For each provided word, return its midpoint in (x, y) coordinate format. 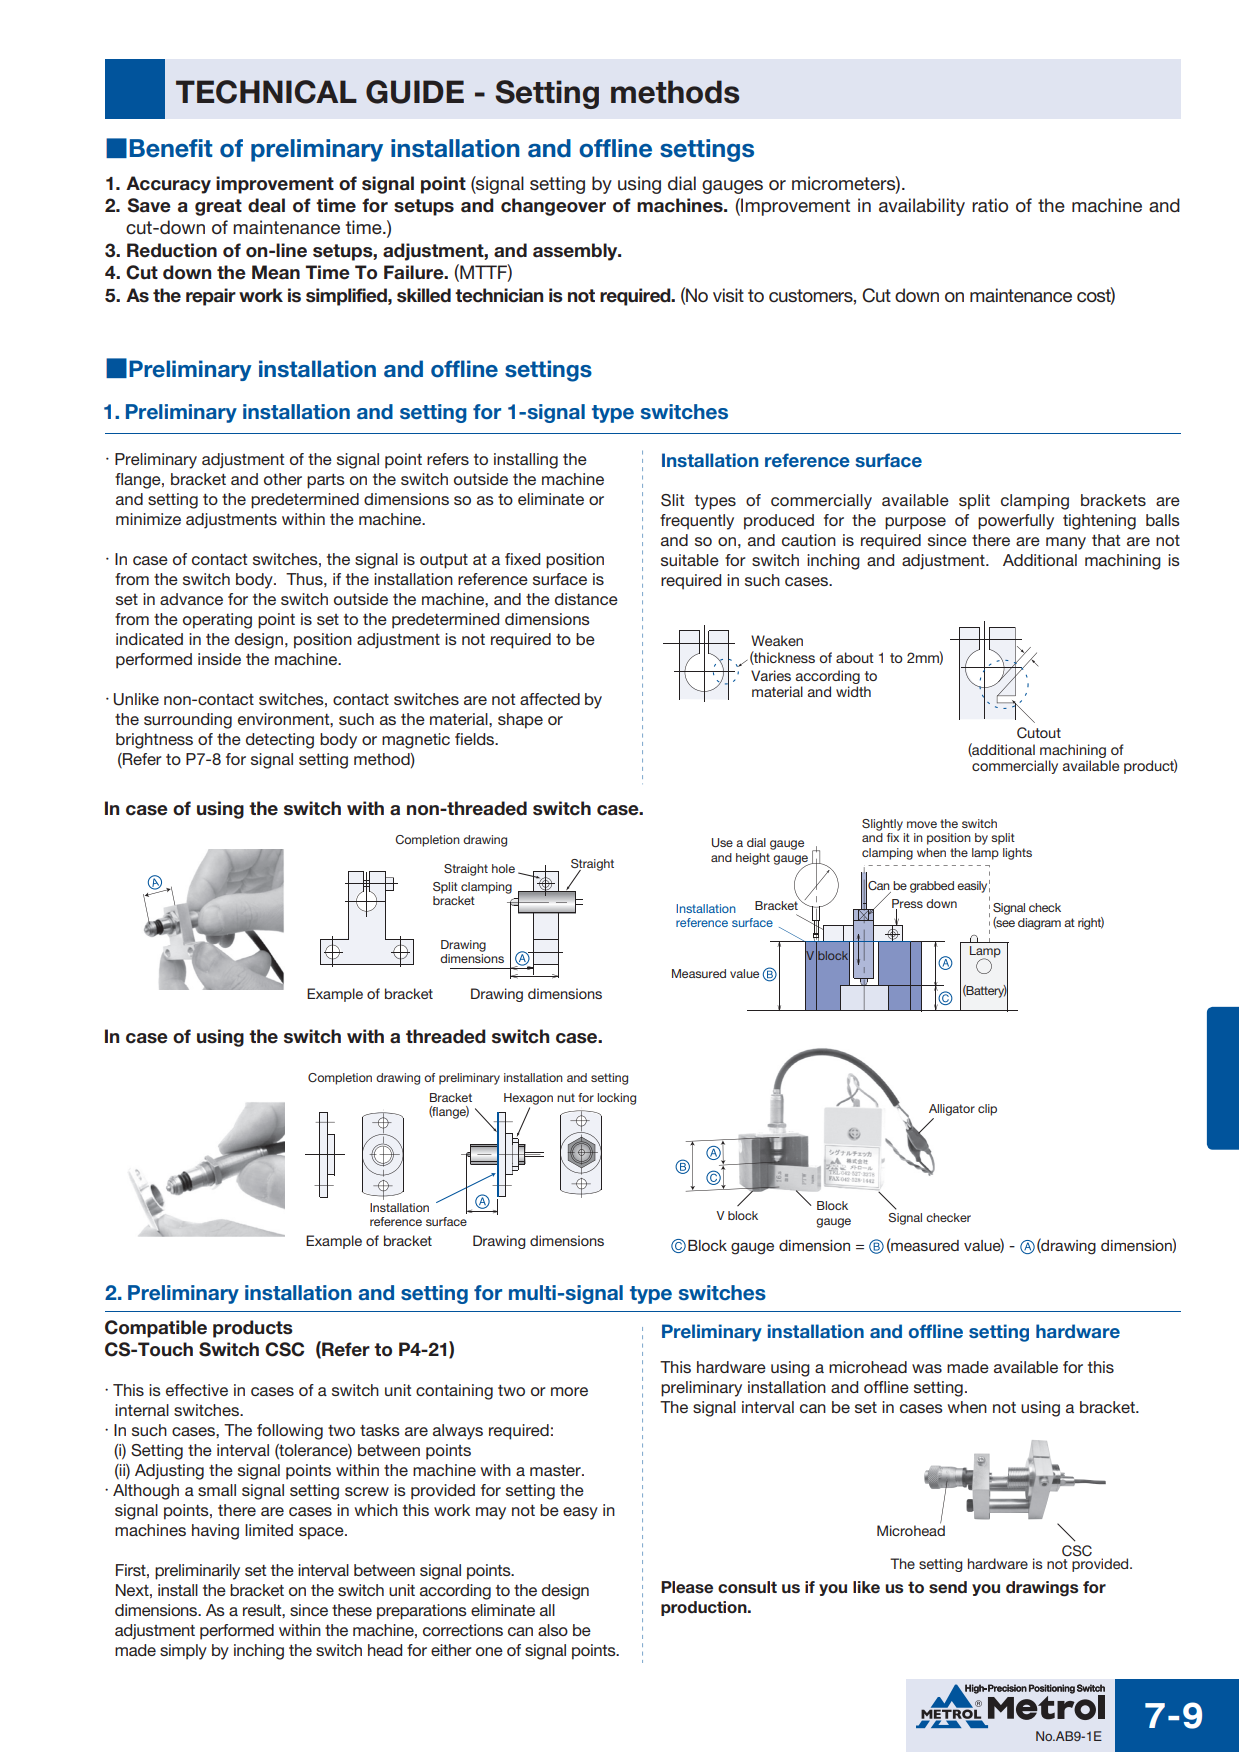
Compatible (156, 1329)
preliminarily (197, 1572)
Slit (672, 500)
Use (722, 842)
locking (616, 1099)
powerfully (1016, 522)
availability (922, 207)
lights (1017, 854)
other (283, 479)
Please (687, 1587)
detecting (280, 741)
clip (987, 1110)
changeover (553, 207)
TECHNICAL (266, 92)
